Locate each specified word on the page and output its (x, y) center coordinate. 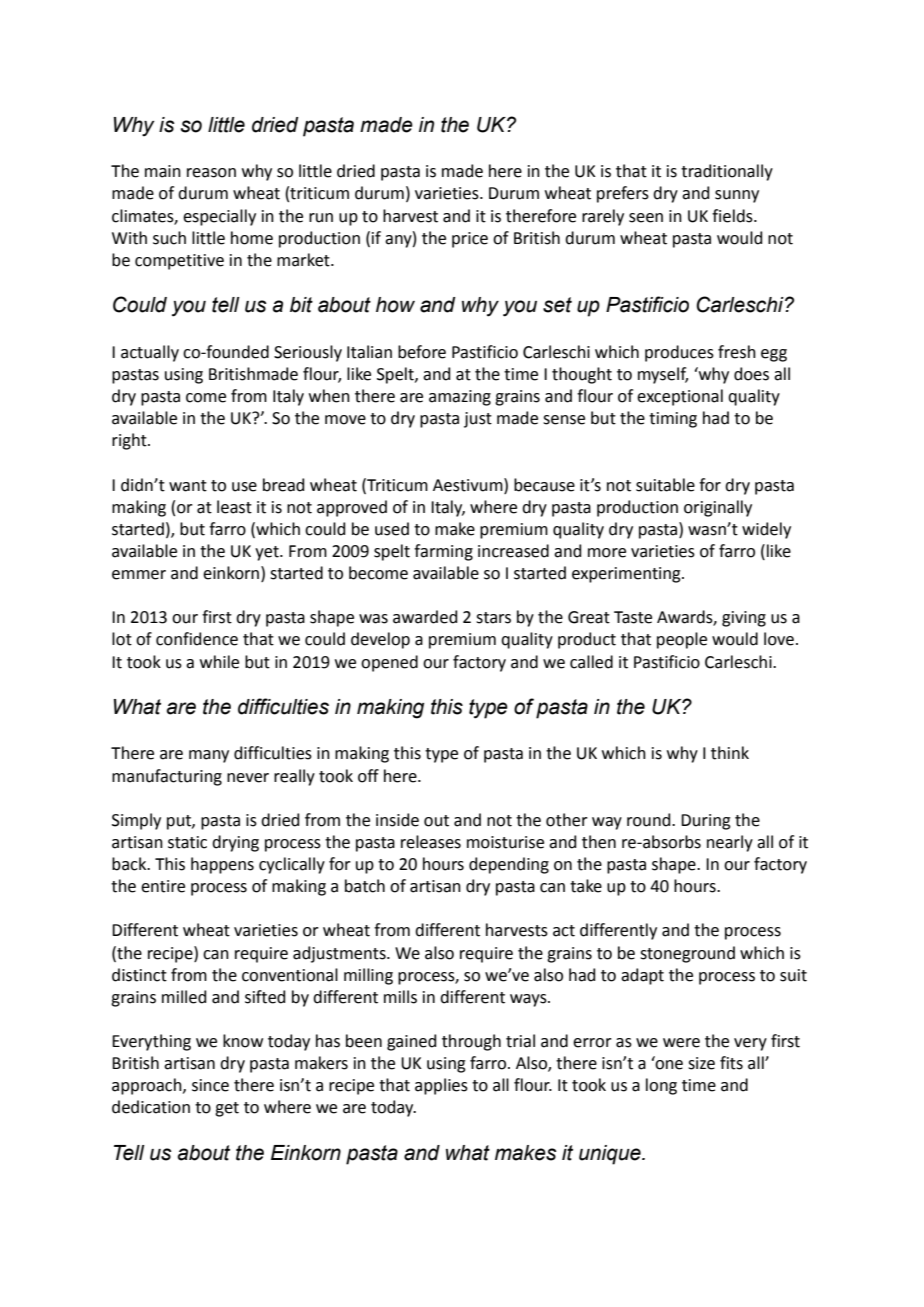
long (661, 1086)
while (219, 662)
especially (219, 217)
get (227, 1109)
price (470, 240)
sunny (737, 196)
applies (441, 1086)
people (682, 640)
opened (389, 663)
